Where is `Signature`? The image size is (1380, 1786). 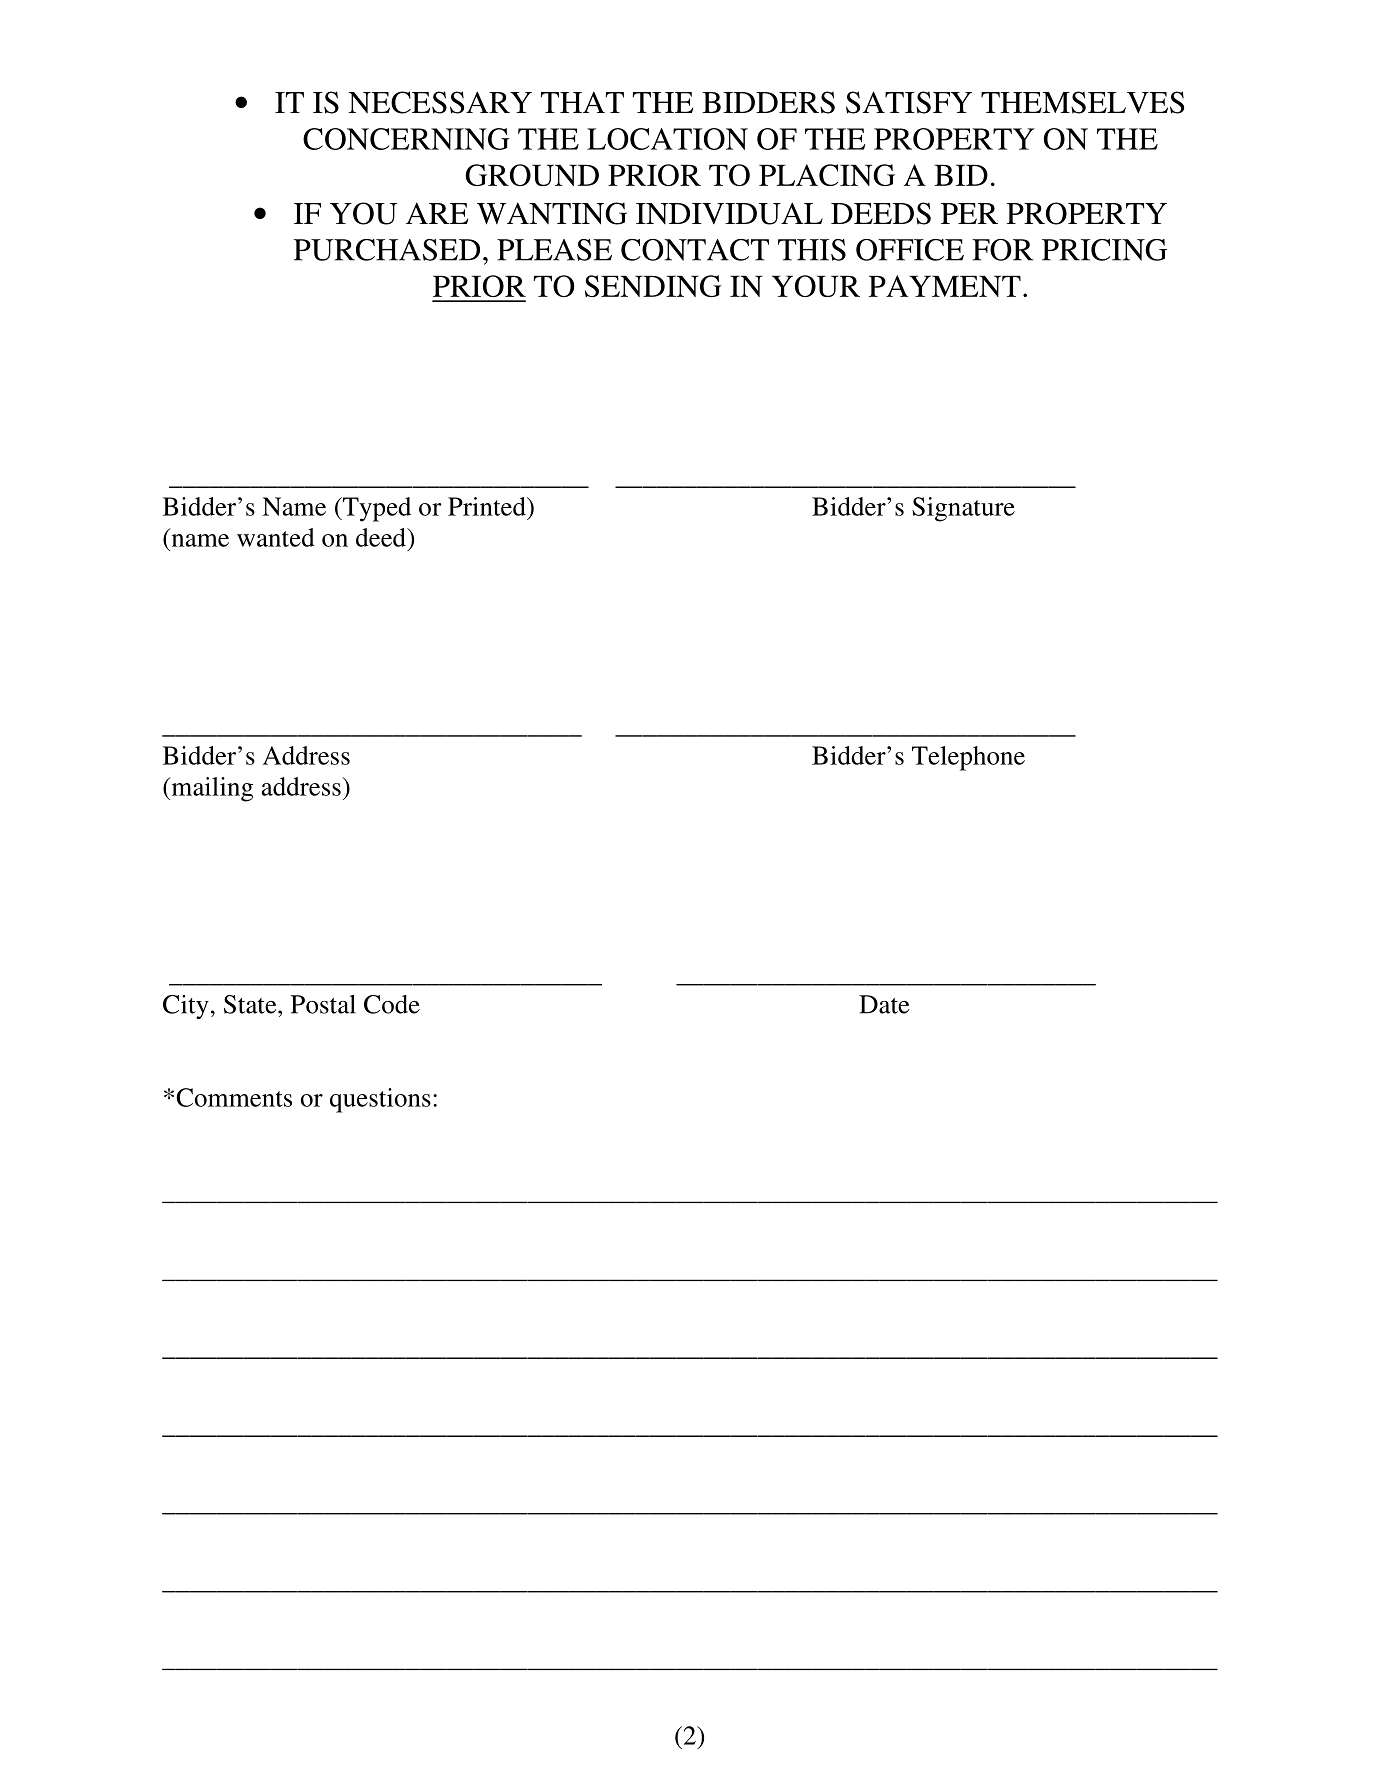 Signature is located at coordinates (963, 509).
